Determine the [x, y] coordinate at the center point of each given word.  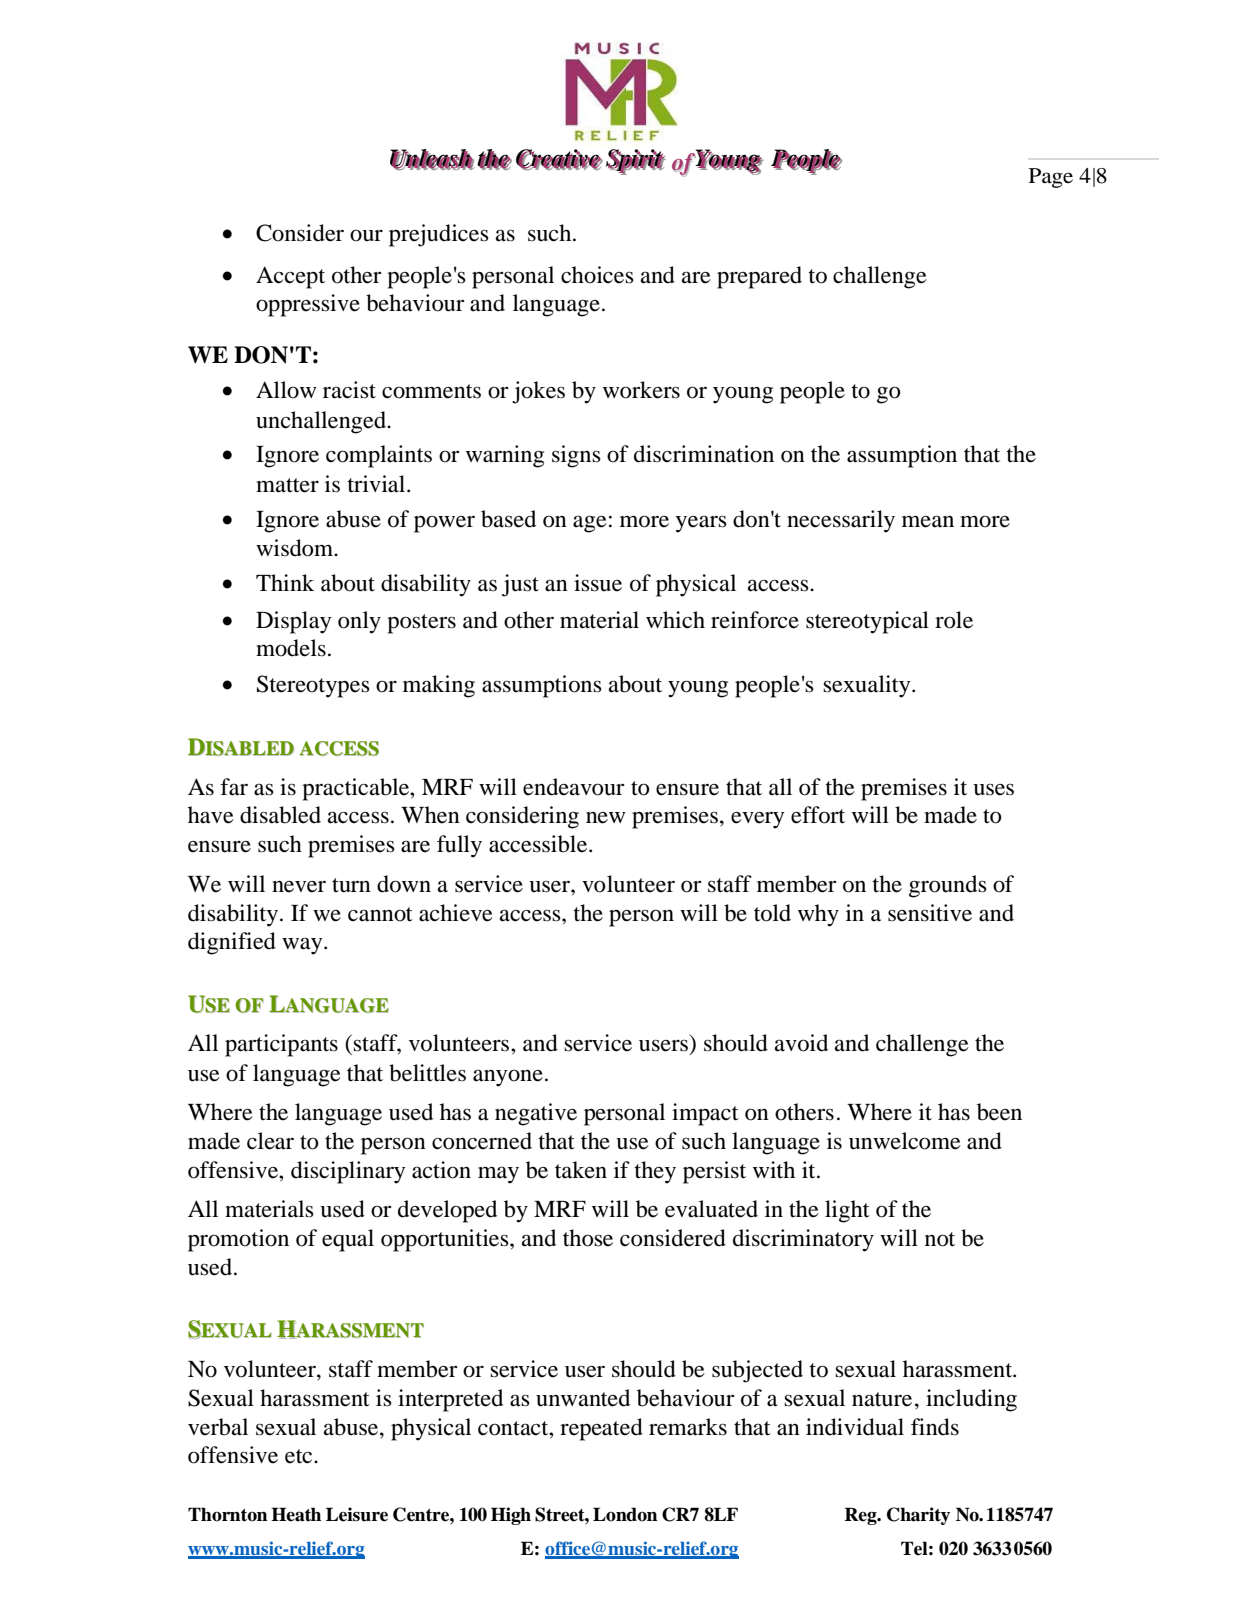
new [605, 818]
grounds [948, 886]
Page [1051, 178]
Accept [290, 277]
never [299, 887]
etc [300, 1456]
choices [597, 275]
